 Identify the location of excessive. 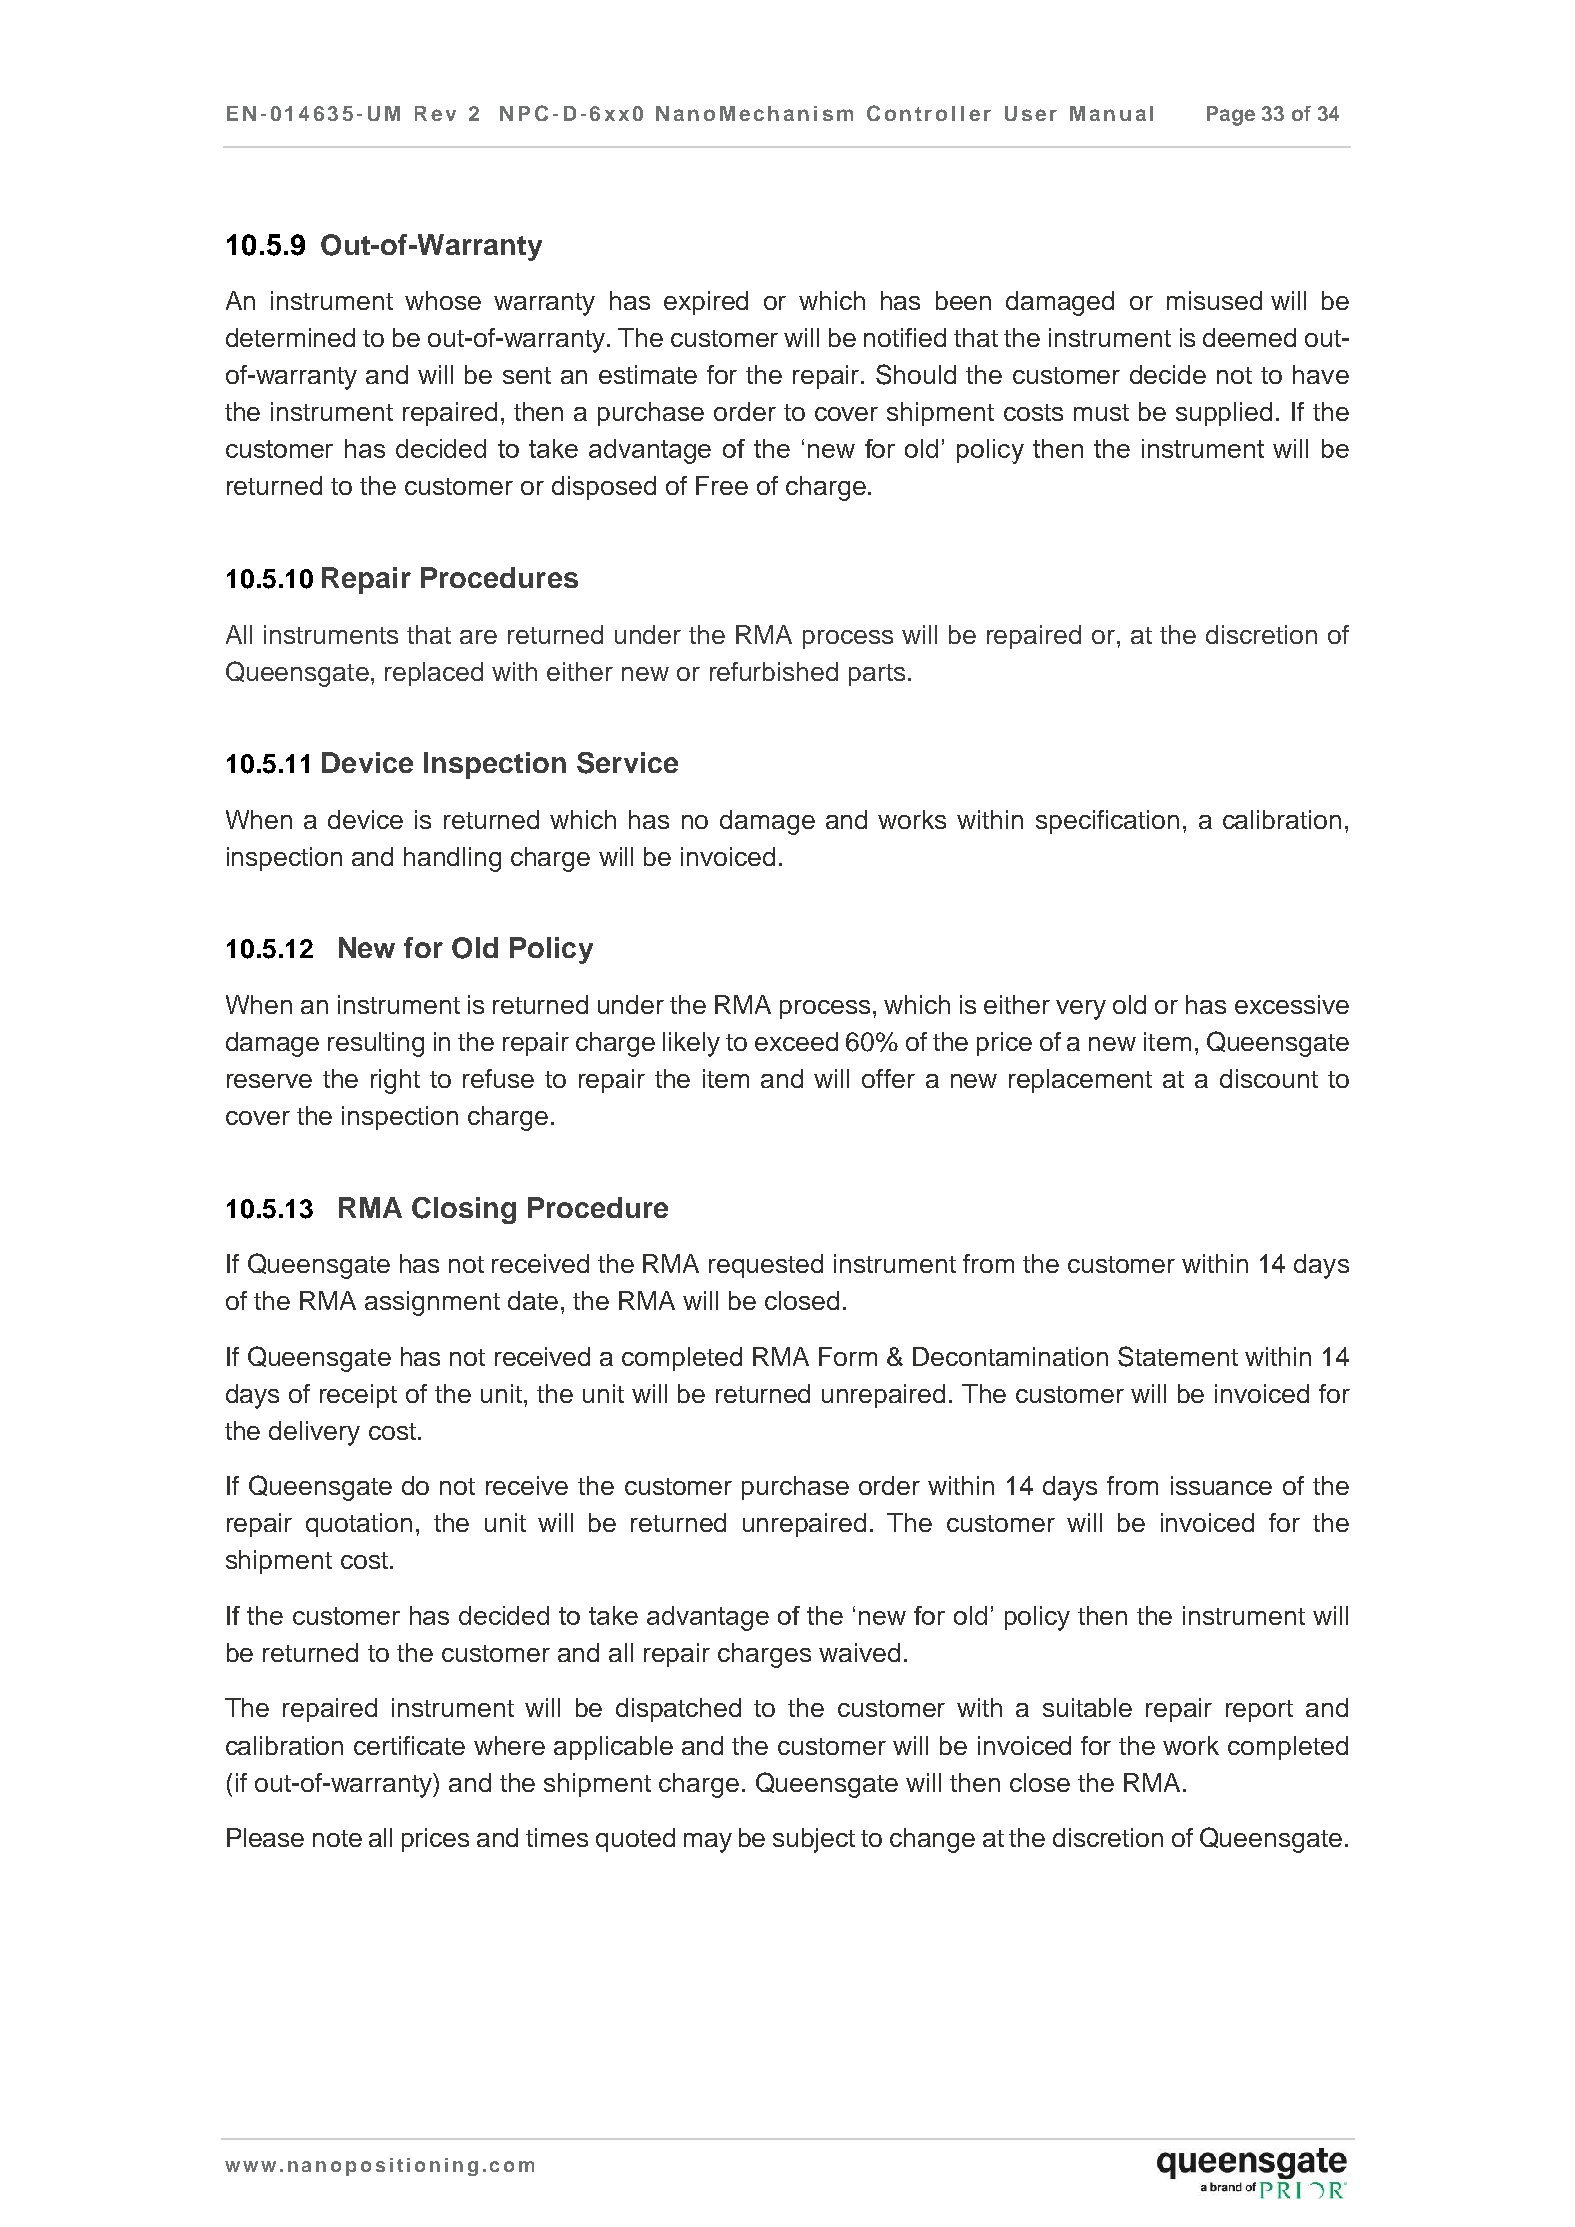
(1292, 1004).
